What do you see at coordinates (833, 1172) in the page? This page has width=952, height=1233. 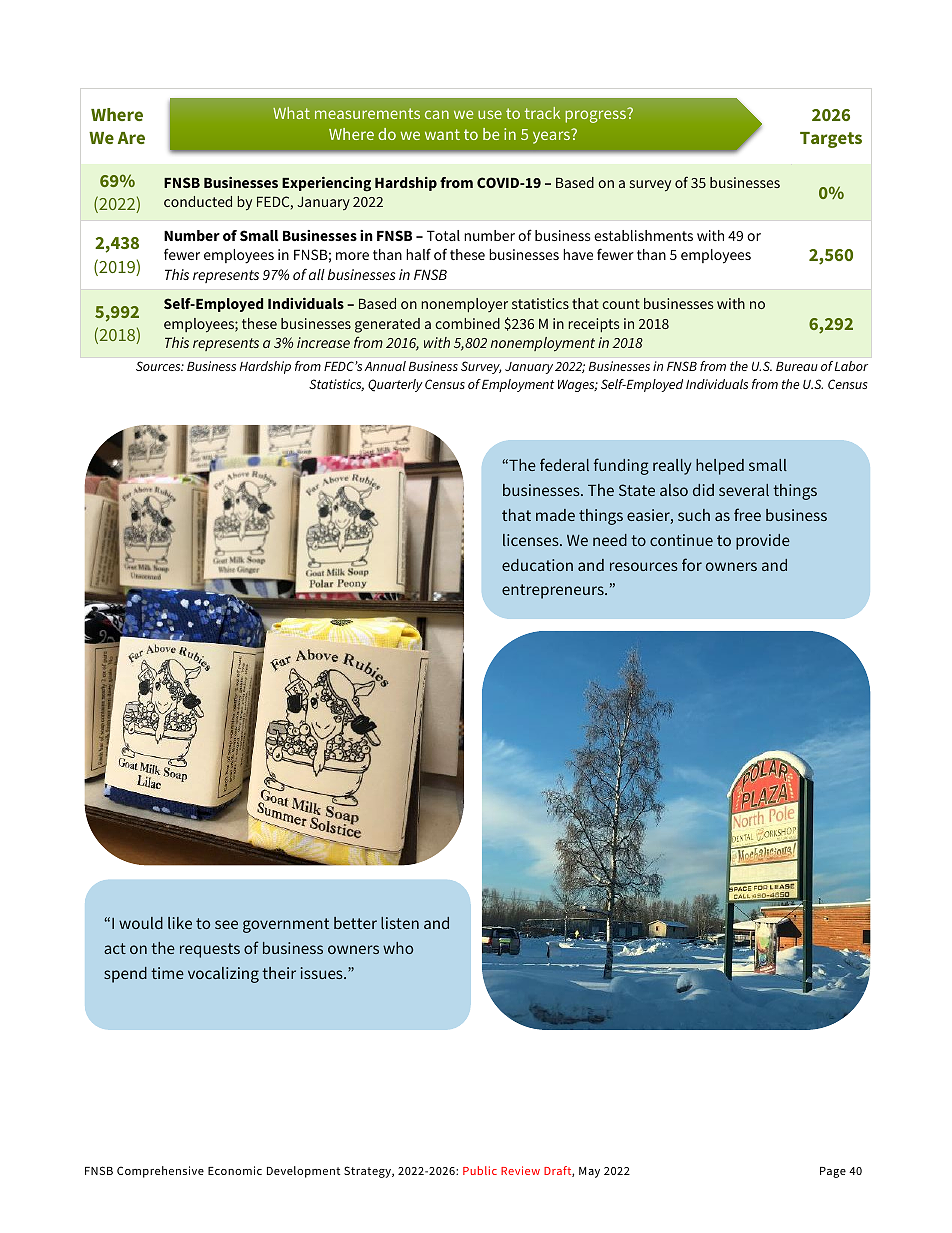 I see `Page` at bounding box center [833, 1172].
